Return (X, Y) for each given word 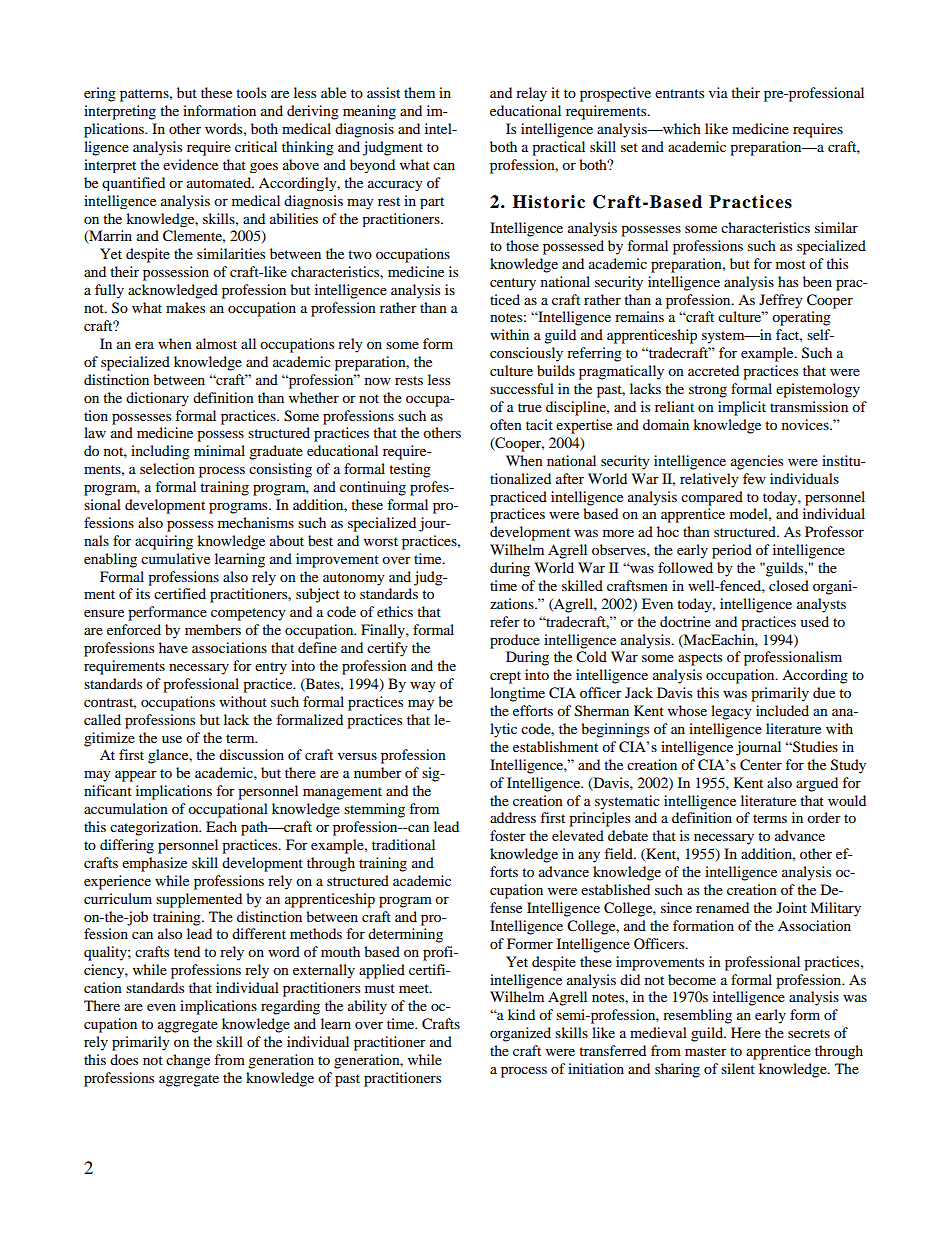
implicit (742, 408)
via (718, 92)
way (423, 687)
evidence (190, 164)
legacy (731, 712)
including (160, 452)
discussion (251, 754)
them (419, 92)
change (188, 1061)
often (506, 424)
